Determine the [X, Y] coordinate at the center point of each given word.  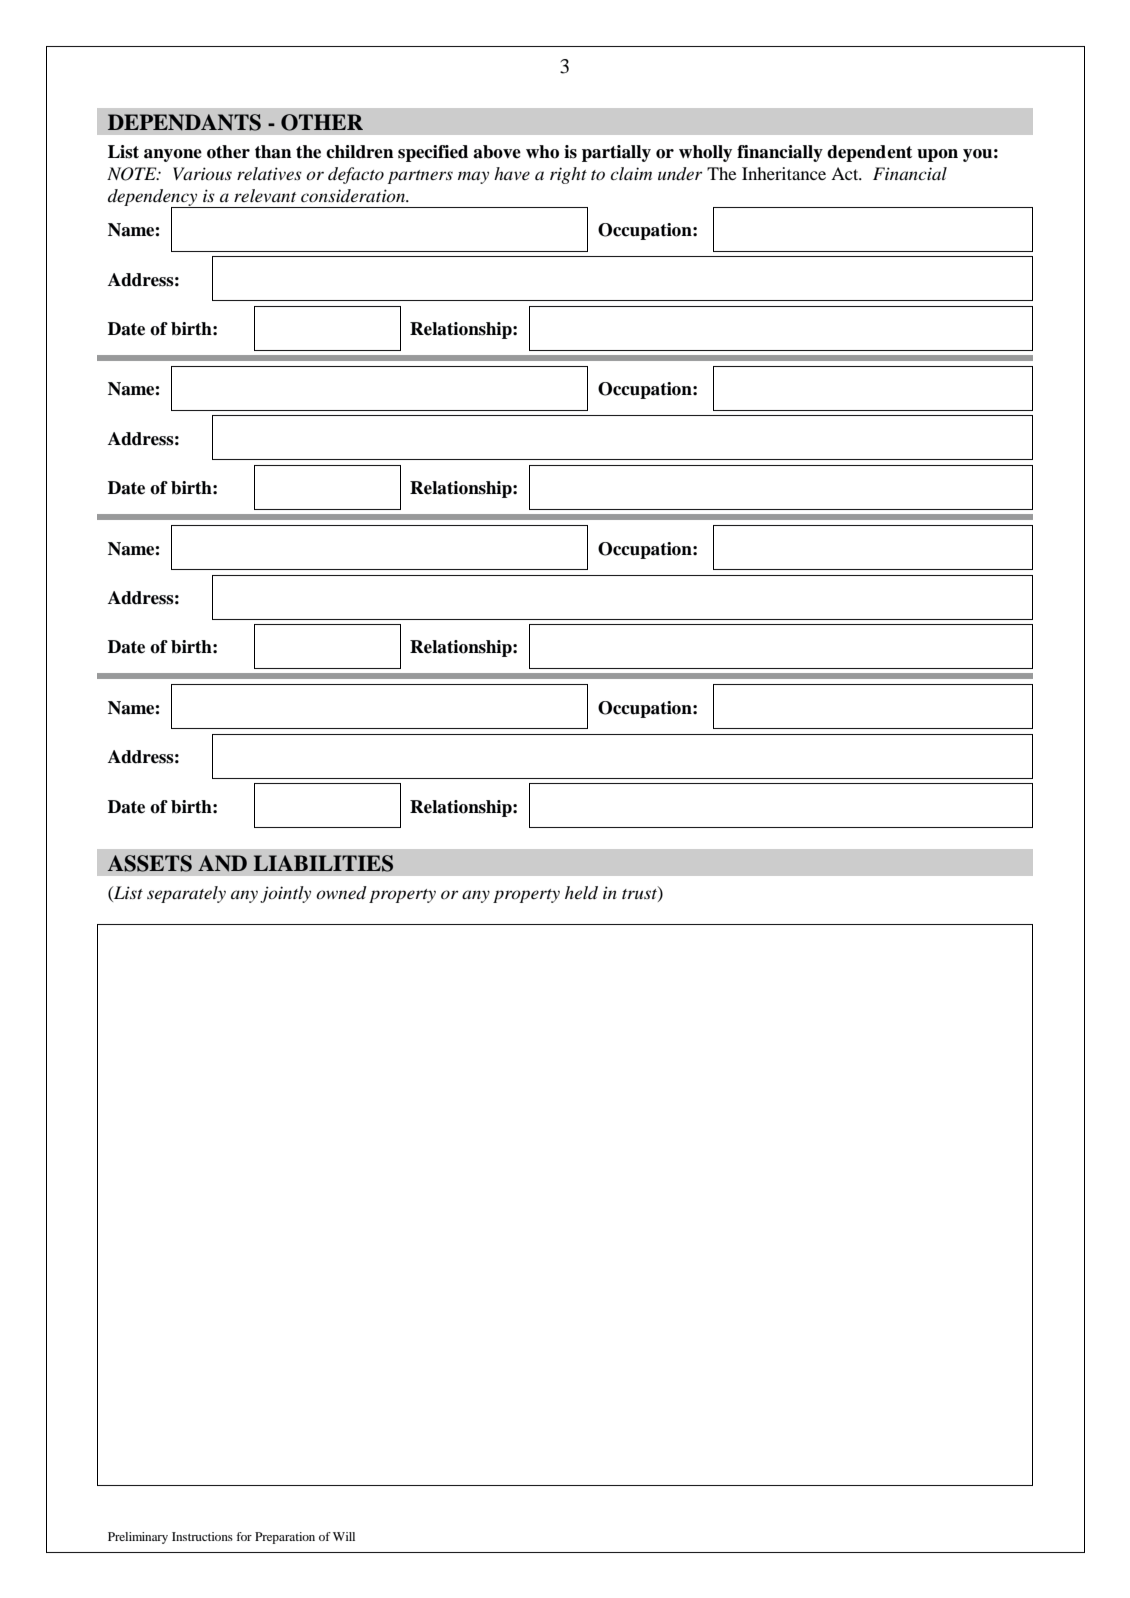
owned [341, 893]
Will [344, 1536]
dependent [869, 153]
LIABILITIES [323, 863]
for [244, 1536]
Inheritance [784, 173]
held [581, 893]
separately [186, 894]
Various [202, 174]
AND [222, 863]
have [512, 173]
